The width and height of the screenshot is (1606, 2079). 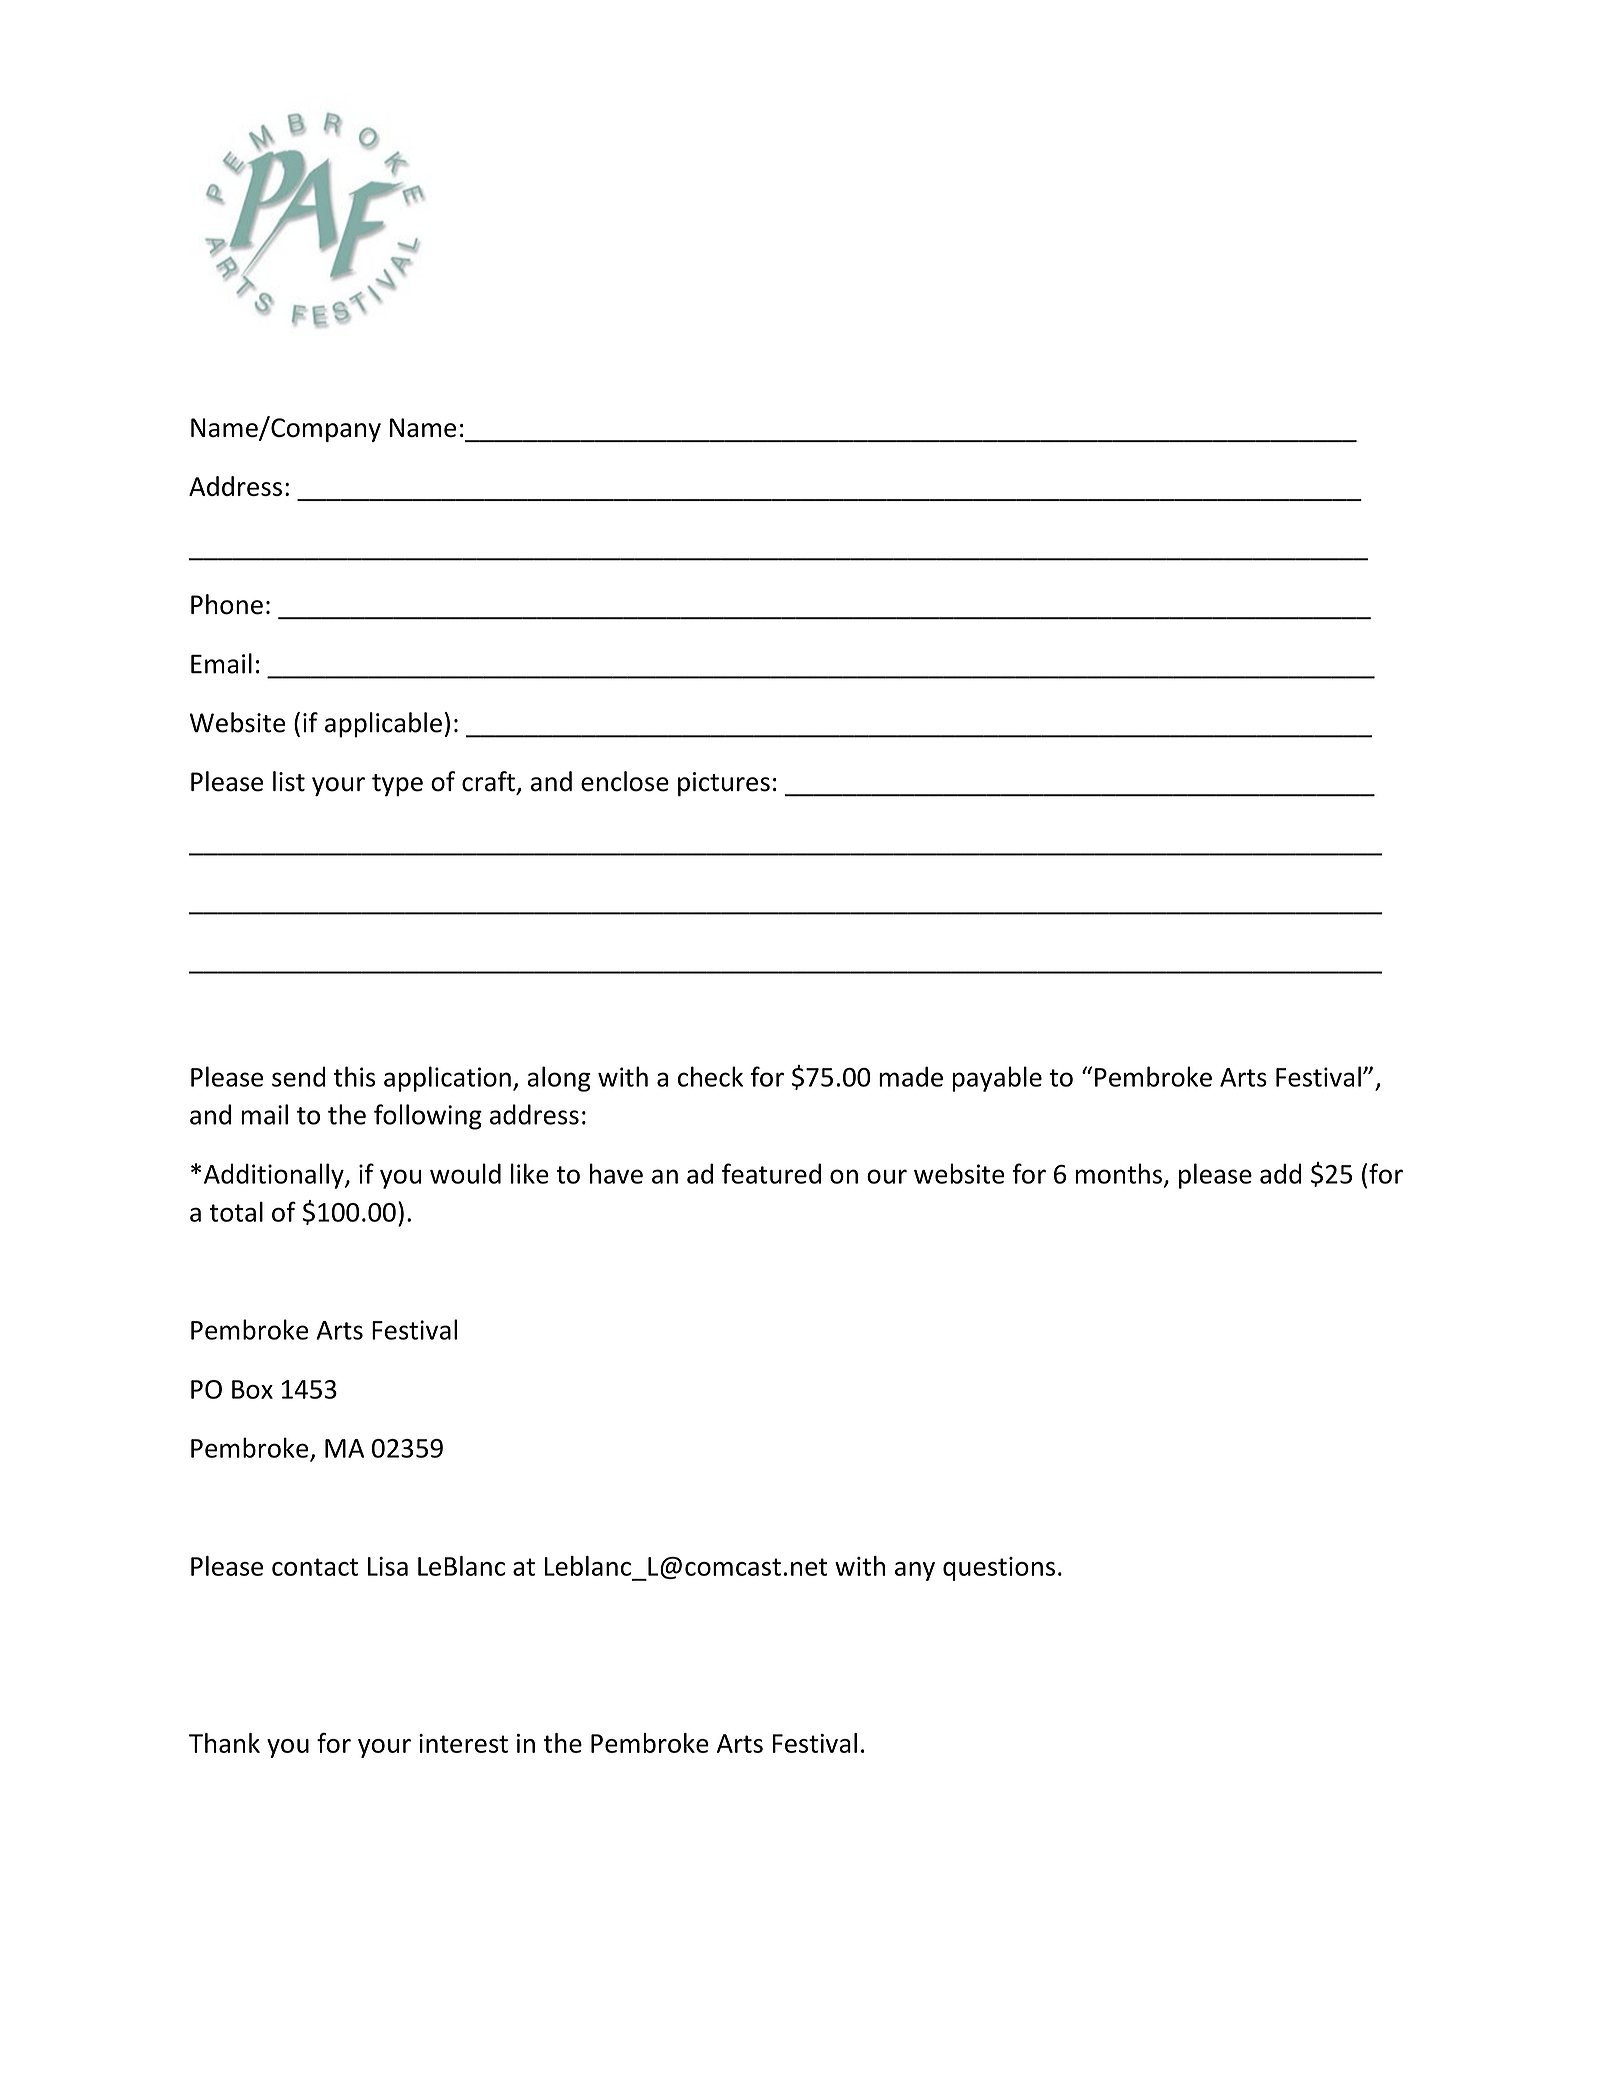 I want to click on interest, so click(x=463, y=1743).
